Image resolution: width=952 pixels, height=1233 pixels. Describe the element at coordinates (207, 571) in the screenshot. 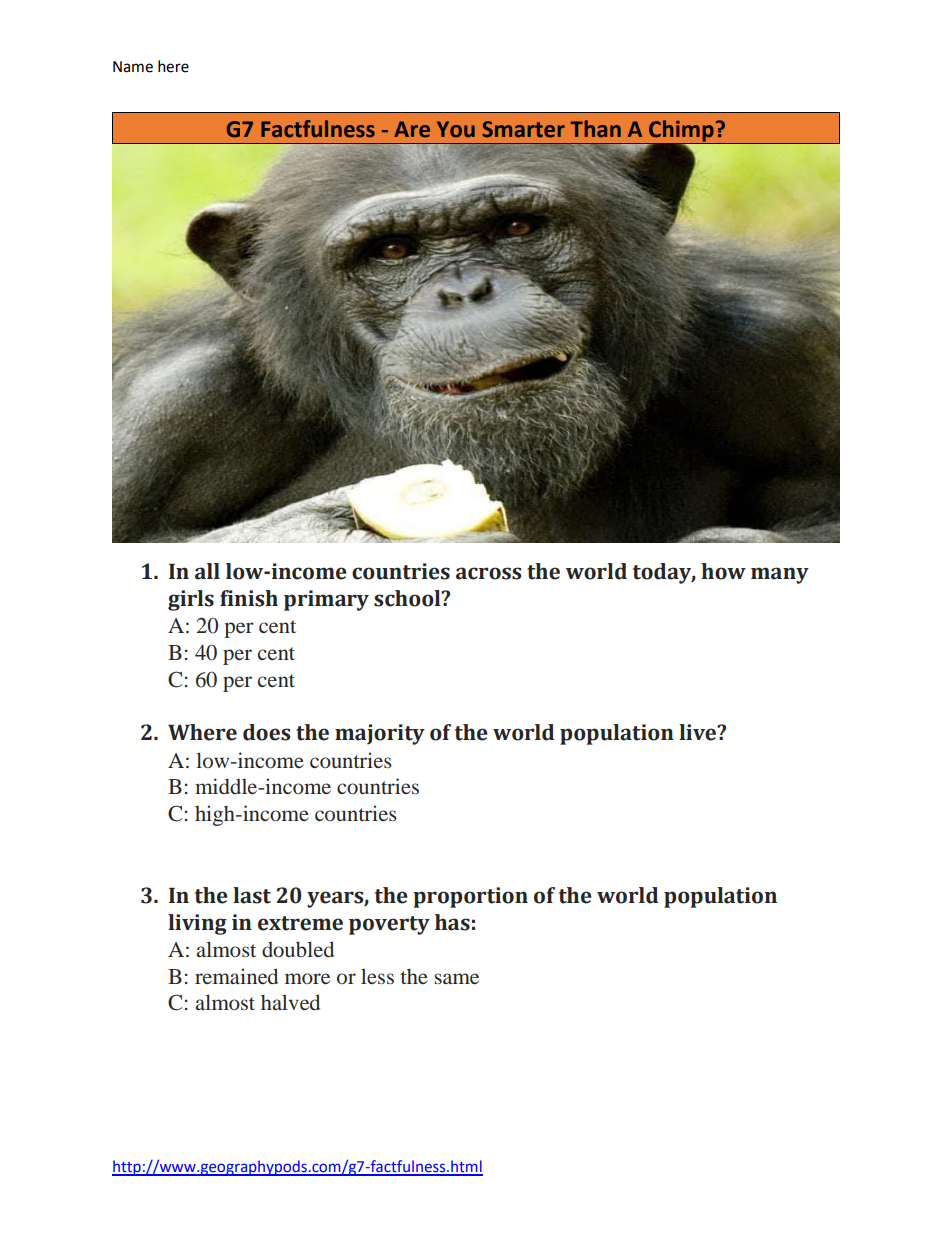

I see `all` at that location.
